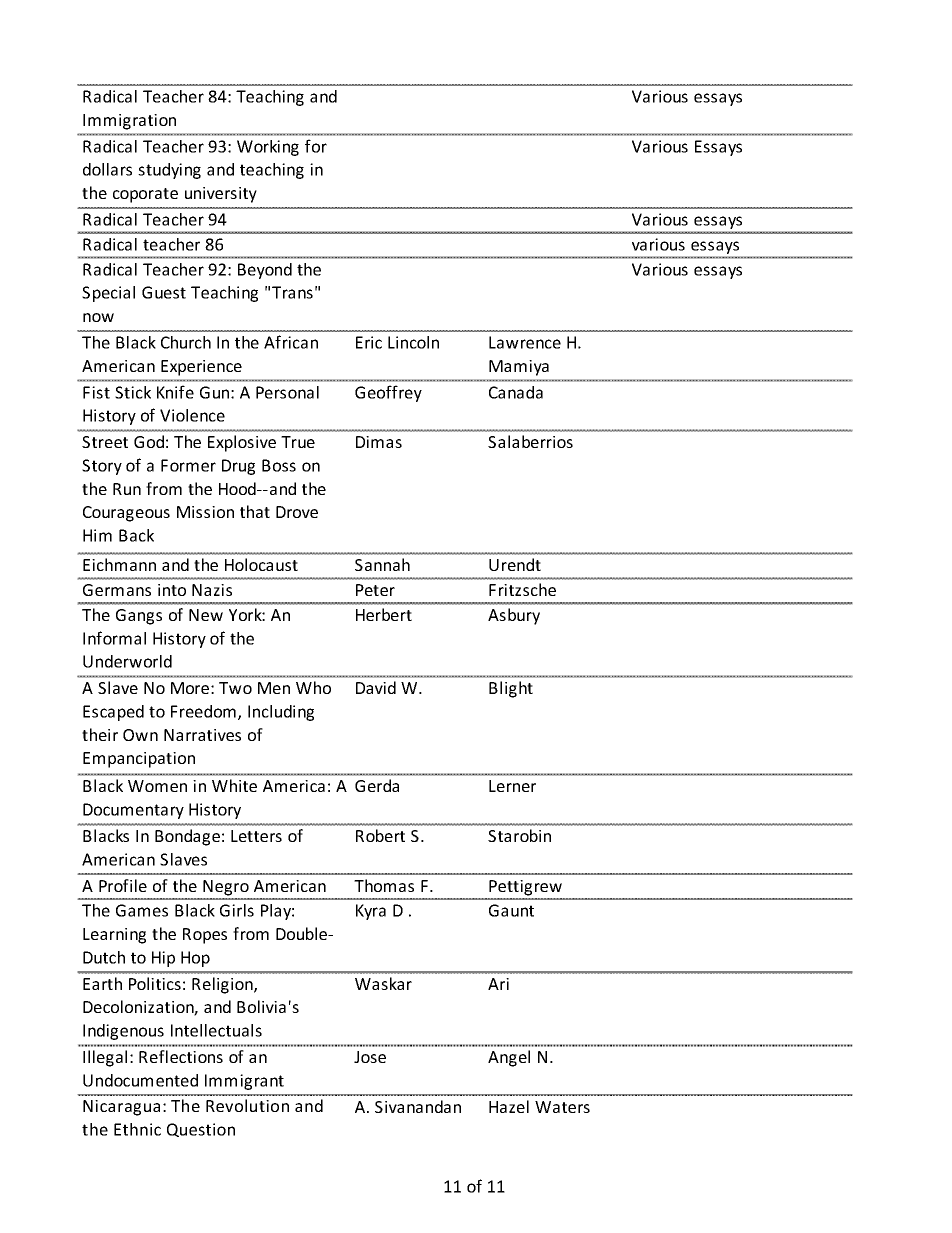  What do you see at coordinates (140, 1080) in the image?
I see `Undocumented` at bounding box center [140, 1080].
